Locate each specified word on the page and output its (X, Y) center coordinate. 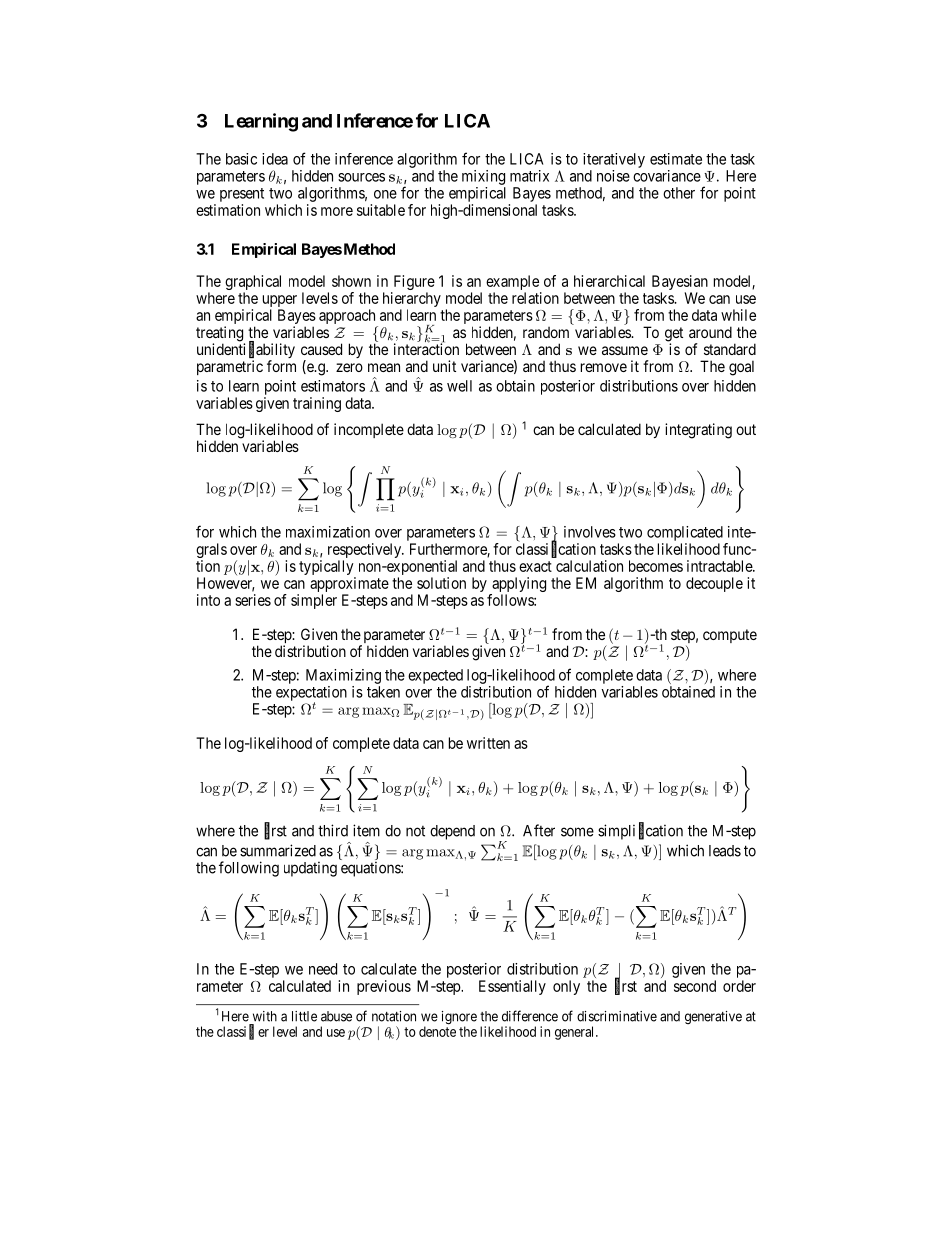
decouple (714, 584)
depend (452, 832)
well (459, 386)
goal (741, 368)
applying (519, 584)
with (265, 1016)
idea (275, 159)
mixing (483, 177)
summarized (278, 850)
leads (725, 851)
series (253, 600)
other (679, 193)
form (281, 366)
